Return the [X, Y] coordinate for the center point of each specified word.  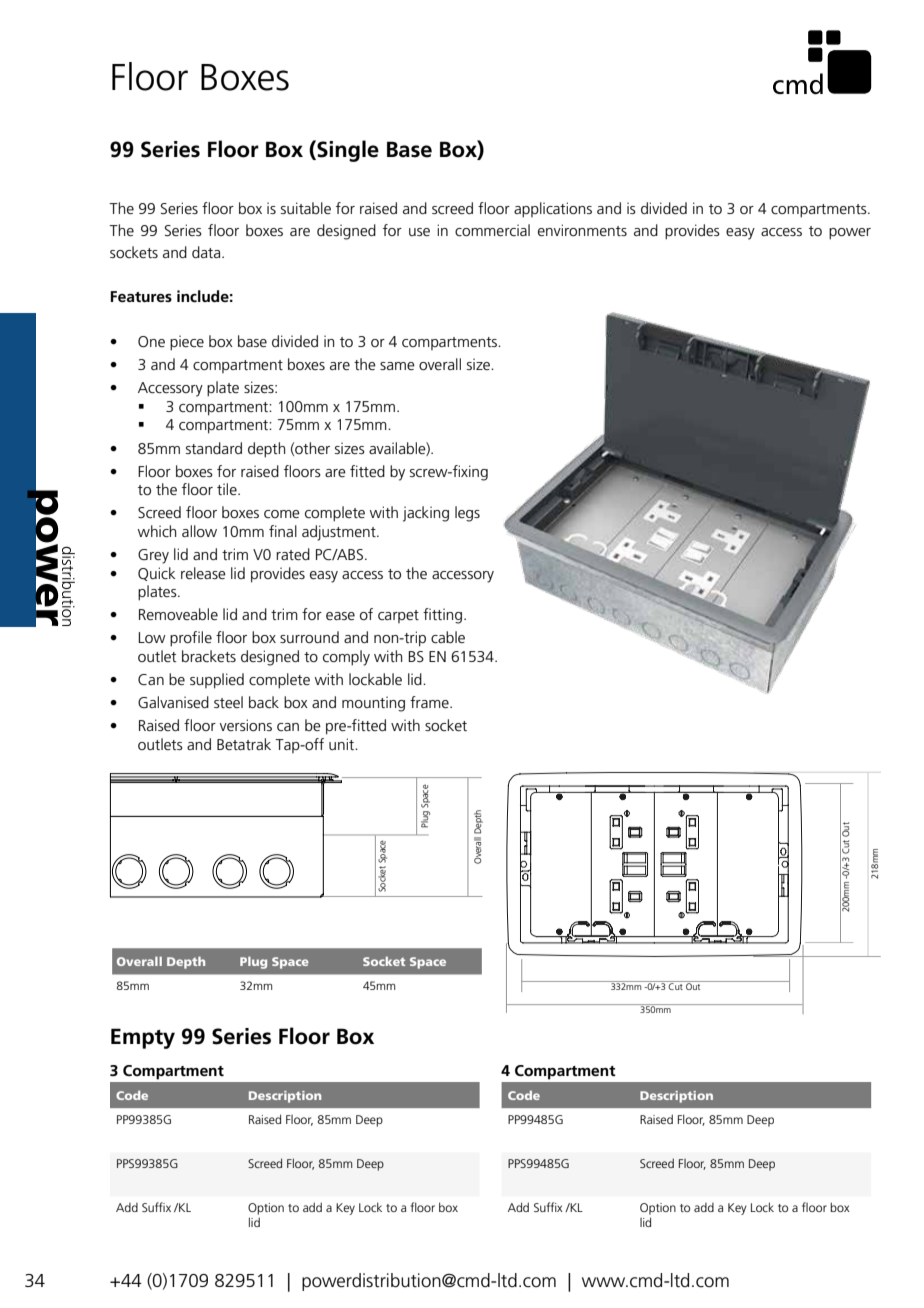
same [397, 366]
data [207, 252]
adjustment [340, 533]
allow [199, 531]
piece [187, 343]
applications [553, 210]
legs [467, 514]
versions [246, 725]
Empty [143, 1038]
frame [430, 702]
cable [448, 637]
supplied [217, 681]
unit [343, 744]
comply [346, 658]
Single [347, 151]
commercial [492, 230]
